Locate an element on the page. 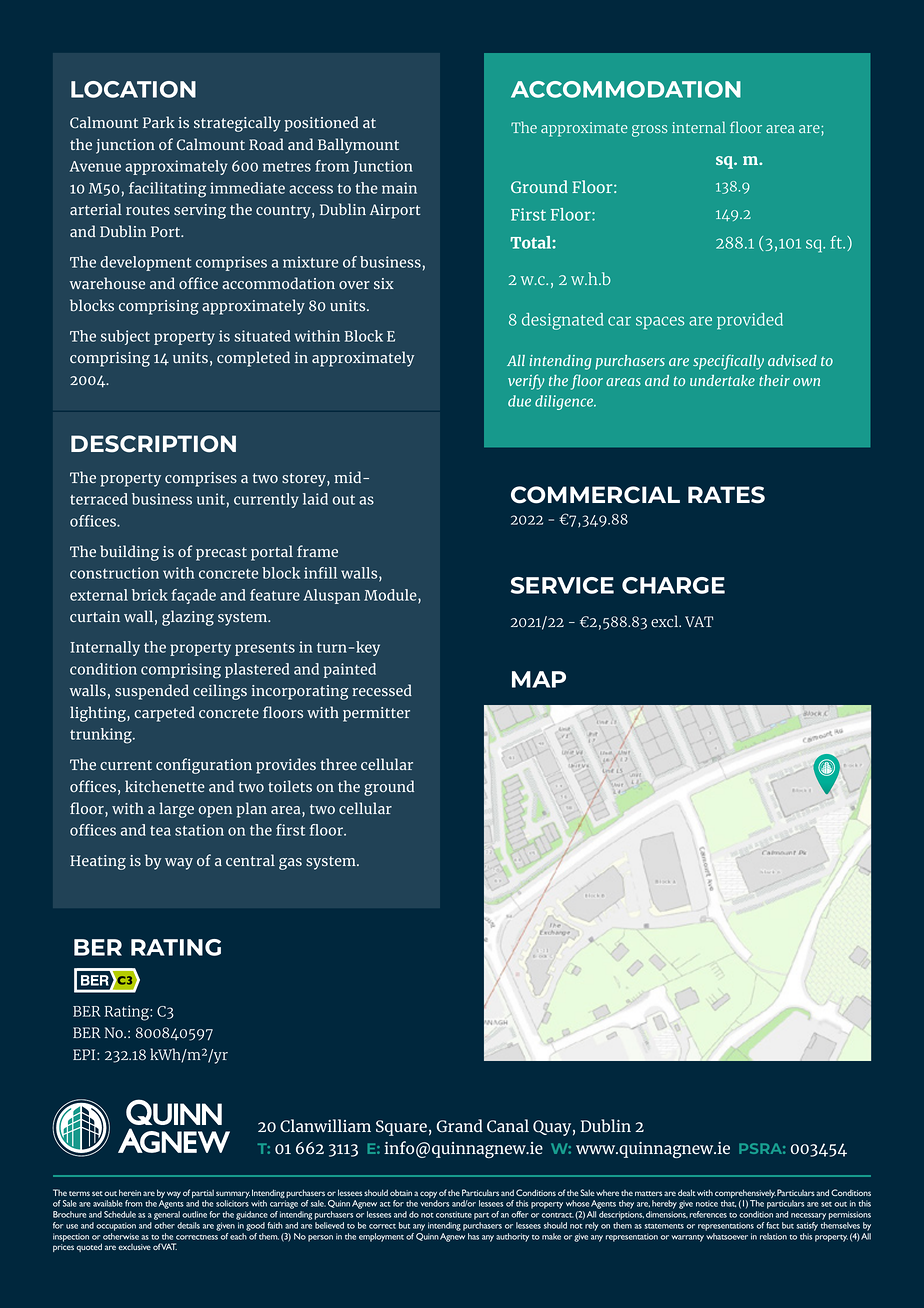  main is located at coordinates (399, 188).
